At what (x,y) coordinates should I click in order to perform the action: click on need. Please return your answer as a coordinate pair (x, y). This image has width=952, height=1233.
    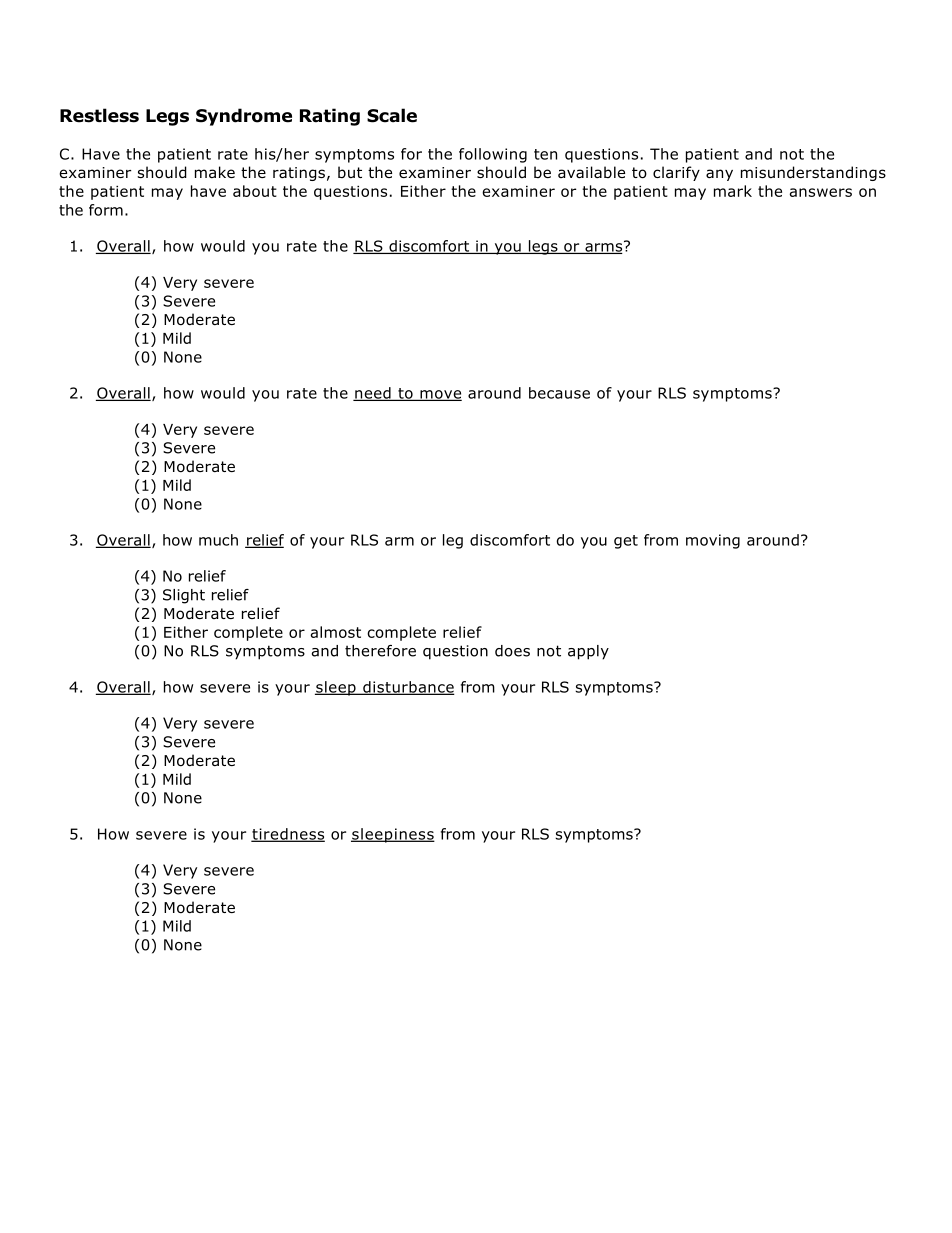
    Looking at the image, I should click on (373, 394).
